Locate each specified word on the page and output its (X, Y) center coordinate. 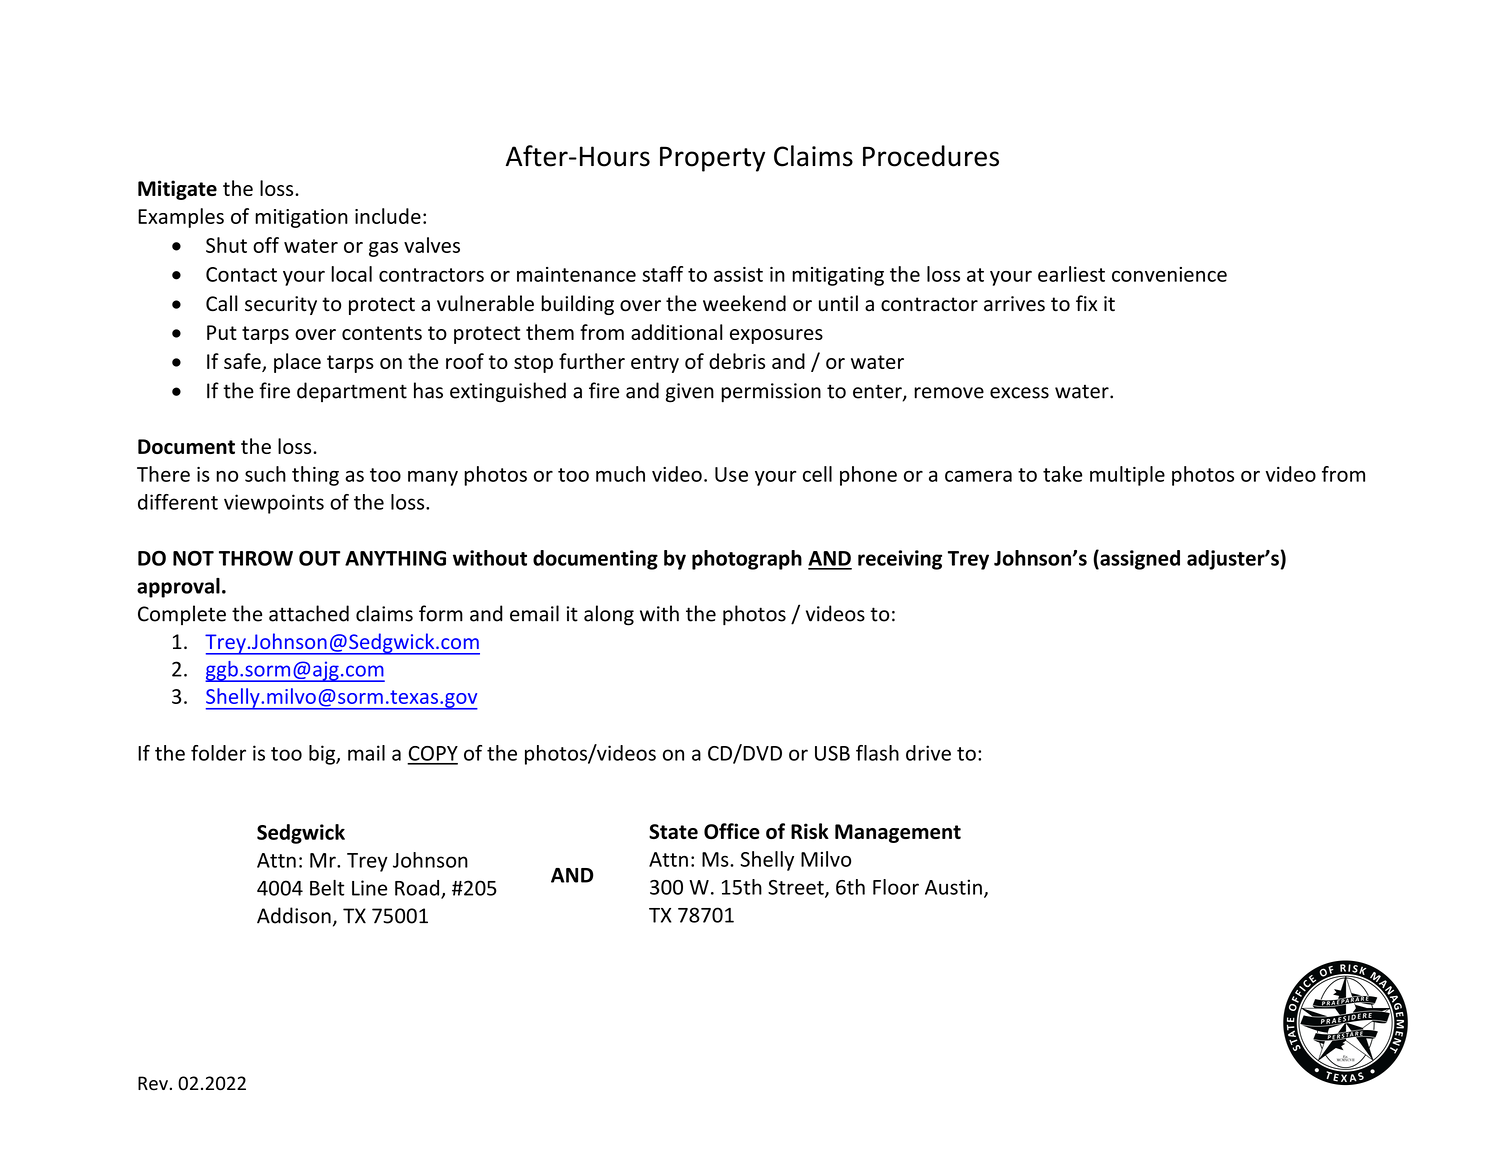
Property (712, 159)
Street (797, 888)
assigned (1139, 560)
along (609, 615)
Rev (153, 1083)
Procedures (931, 156)
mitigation (301, 218)
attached (309, 613)
